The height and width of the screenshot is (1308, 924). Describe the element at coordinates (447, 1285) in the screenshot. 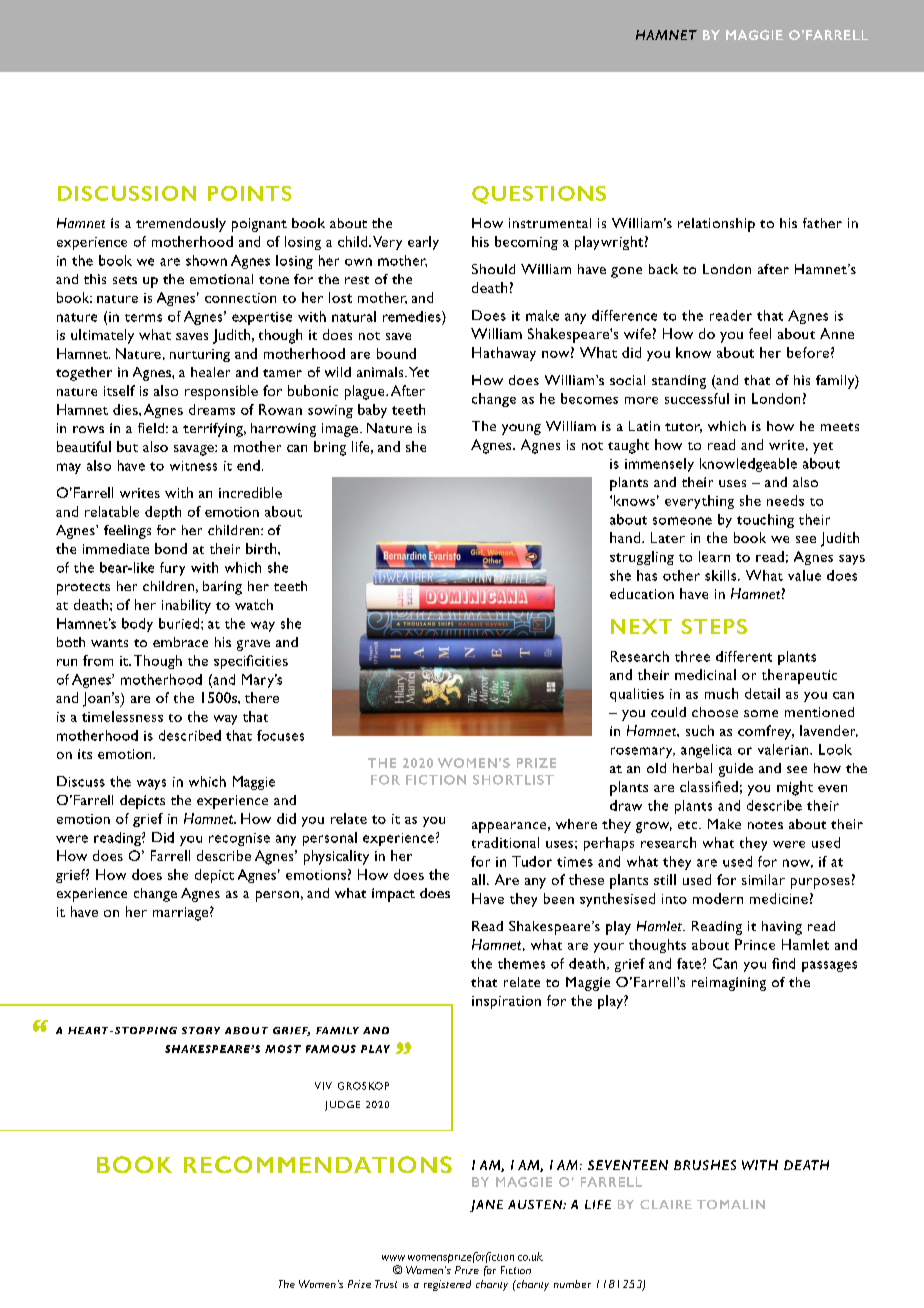

I see `registered` at that location.
